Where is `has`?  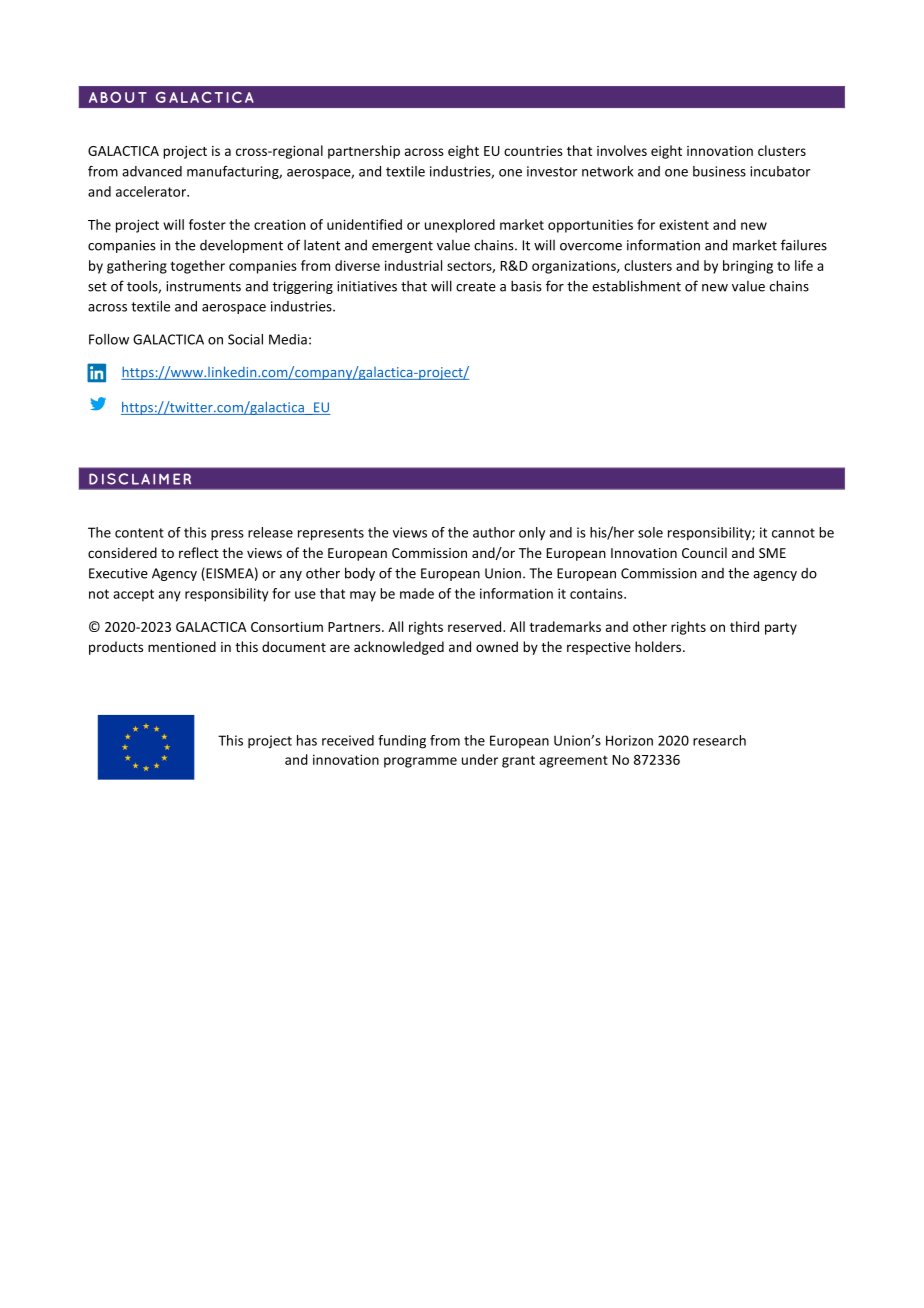 has is located at coordinates (307, 740).
